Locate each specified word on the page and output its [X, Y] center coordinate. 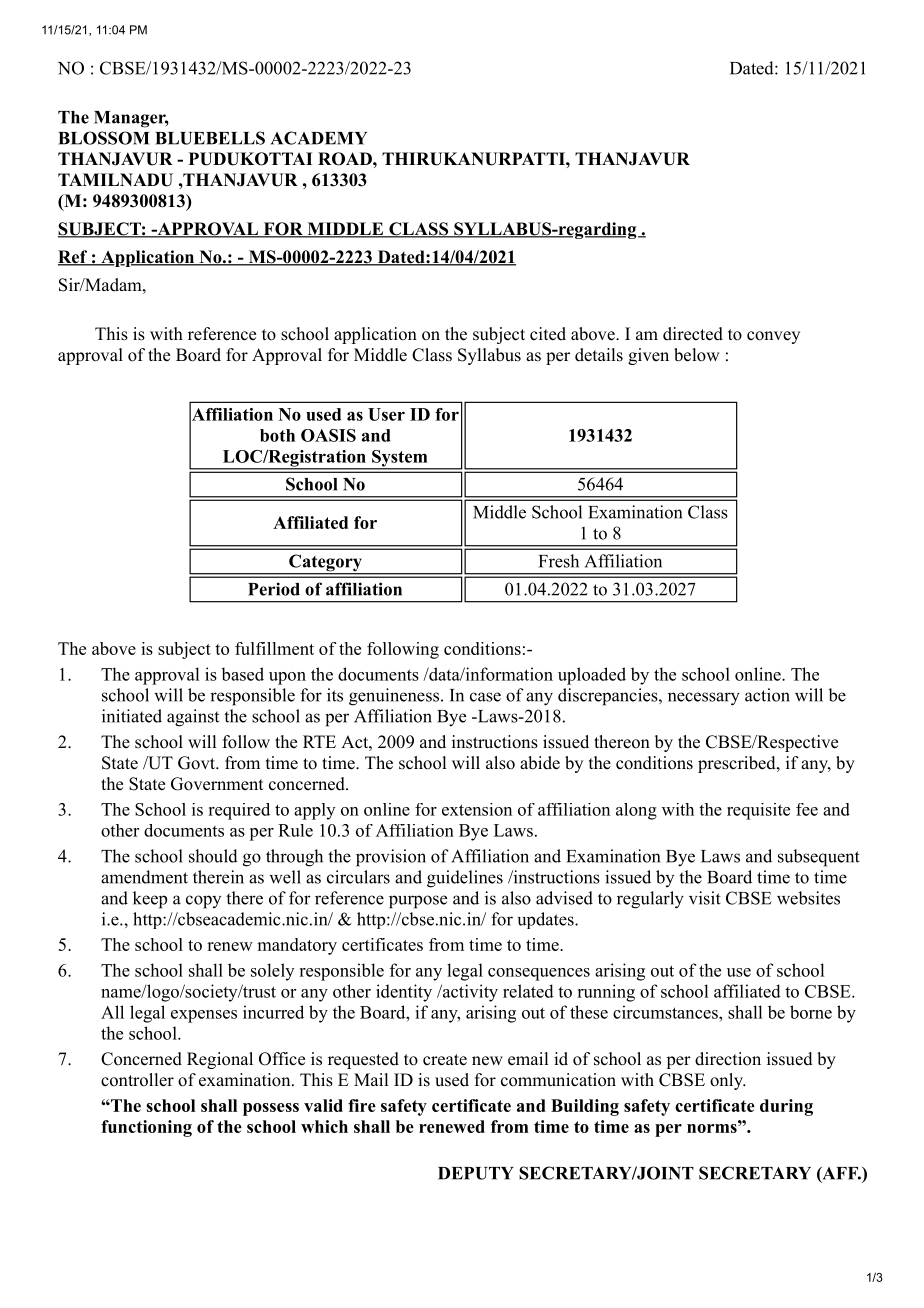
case [485, 697]
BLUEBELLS [210, 138]
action [767, 695]
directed [693, 334]
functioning [146, 1128]
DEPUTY [476, 1173]
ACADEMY [319, 138]
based [242, 674]
